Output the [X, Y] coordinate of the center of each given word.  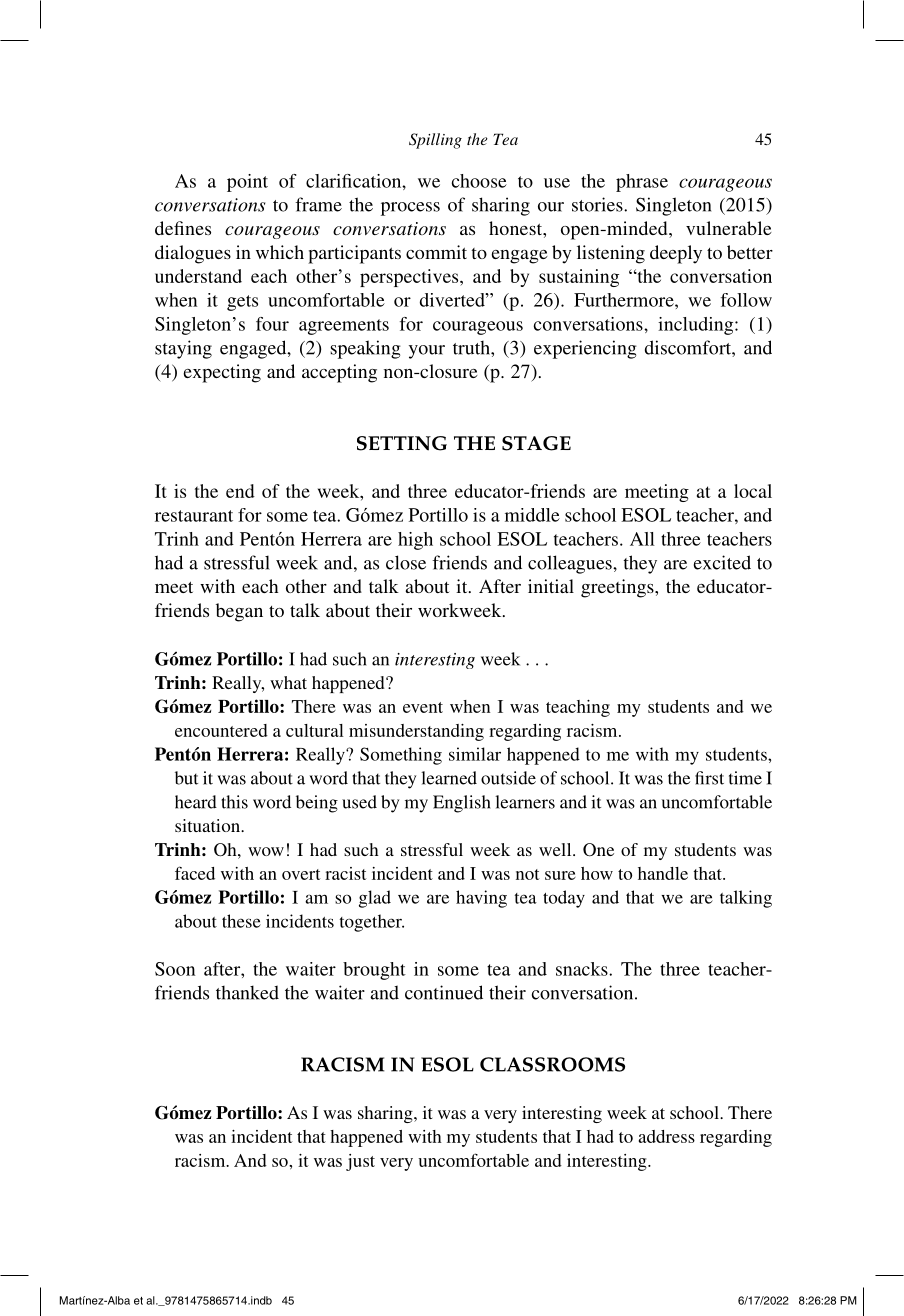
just [360, 1162]
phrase [642, 183]
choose [479, 181]
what [288, 682]
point [247, 183]
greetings [618, 588]
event [423, 707]
